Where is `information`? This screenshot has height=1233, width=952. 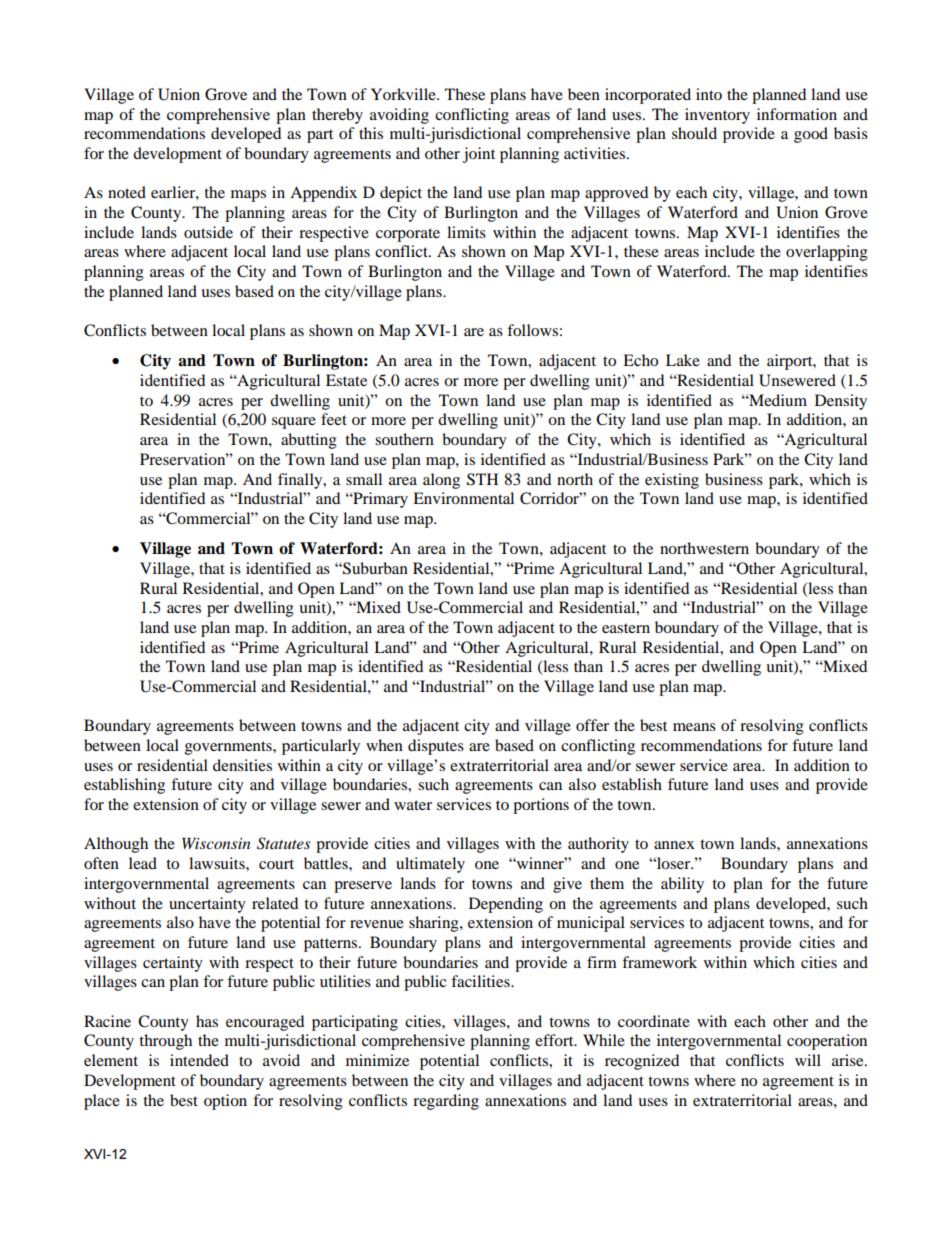 information is located at coordinates (797, 114).
